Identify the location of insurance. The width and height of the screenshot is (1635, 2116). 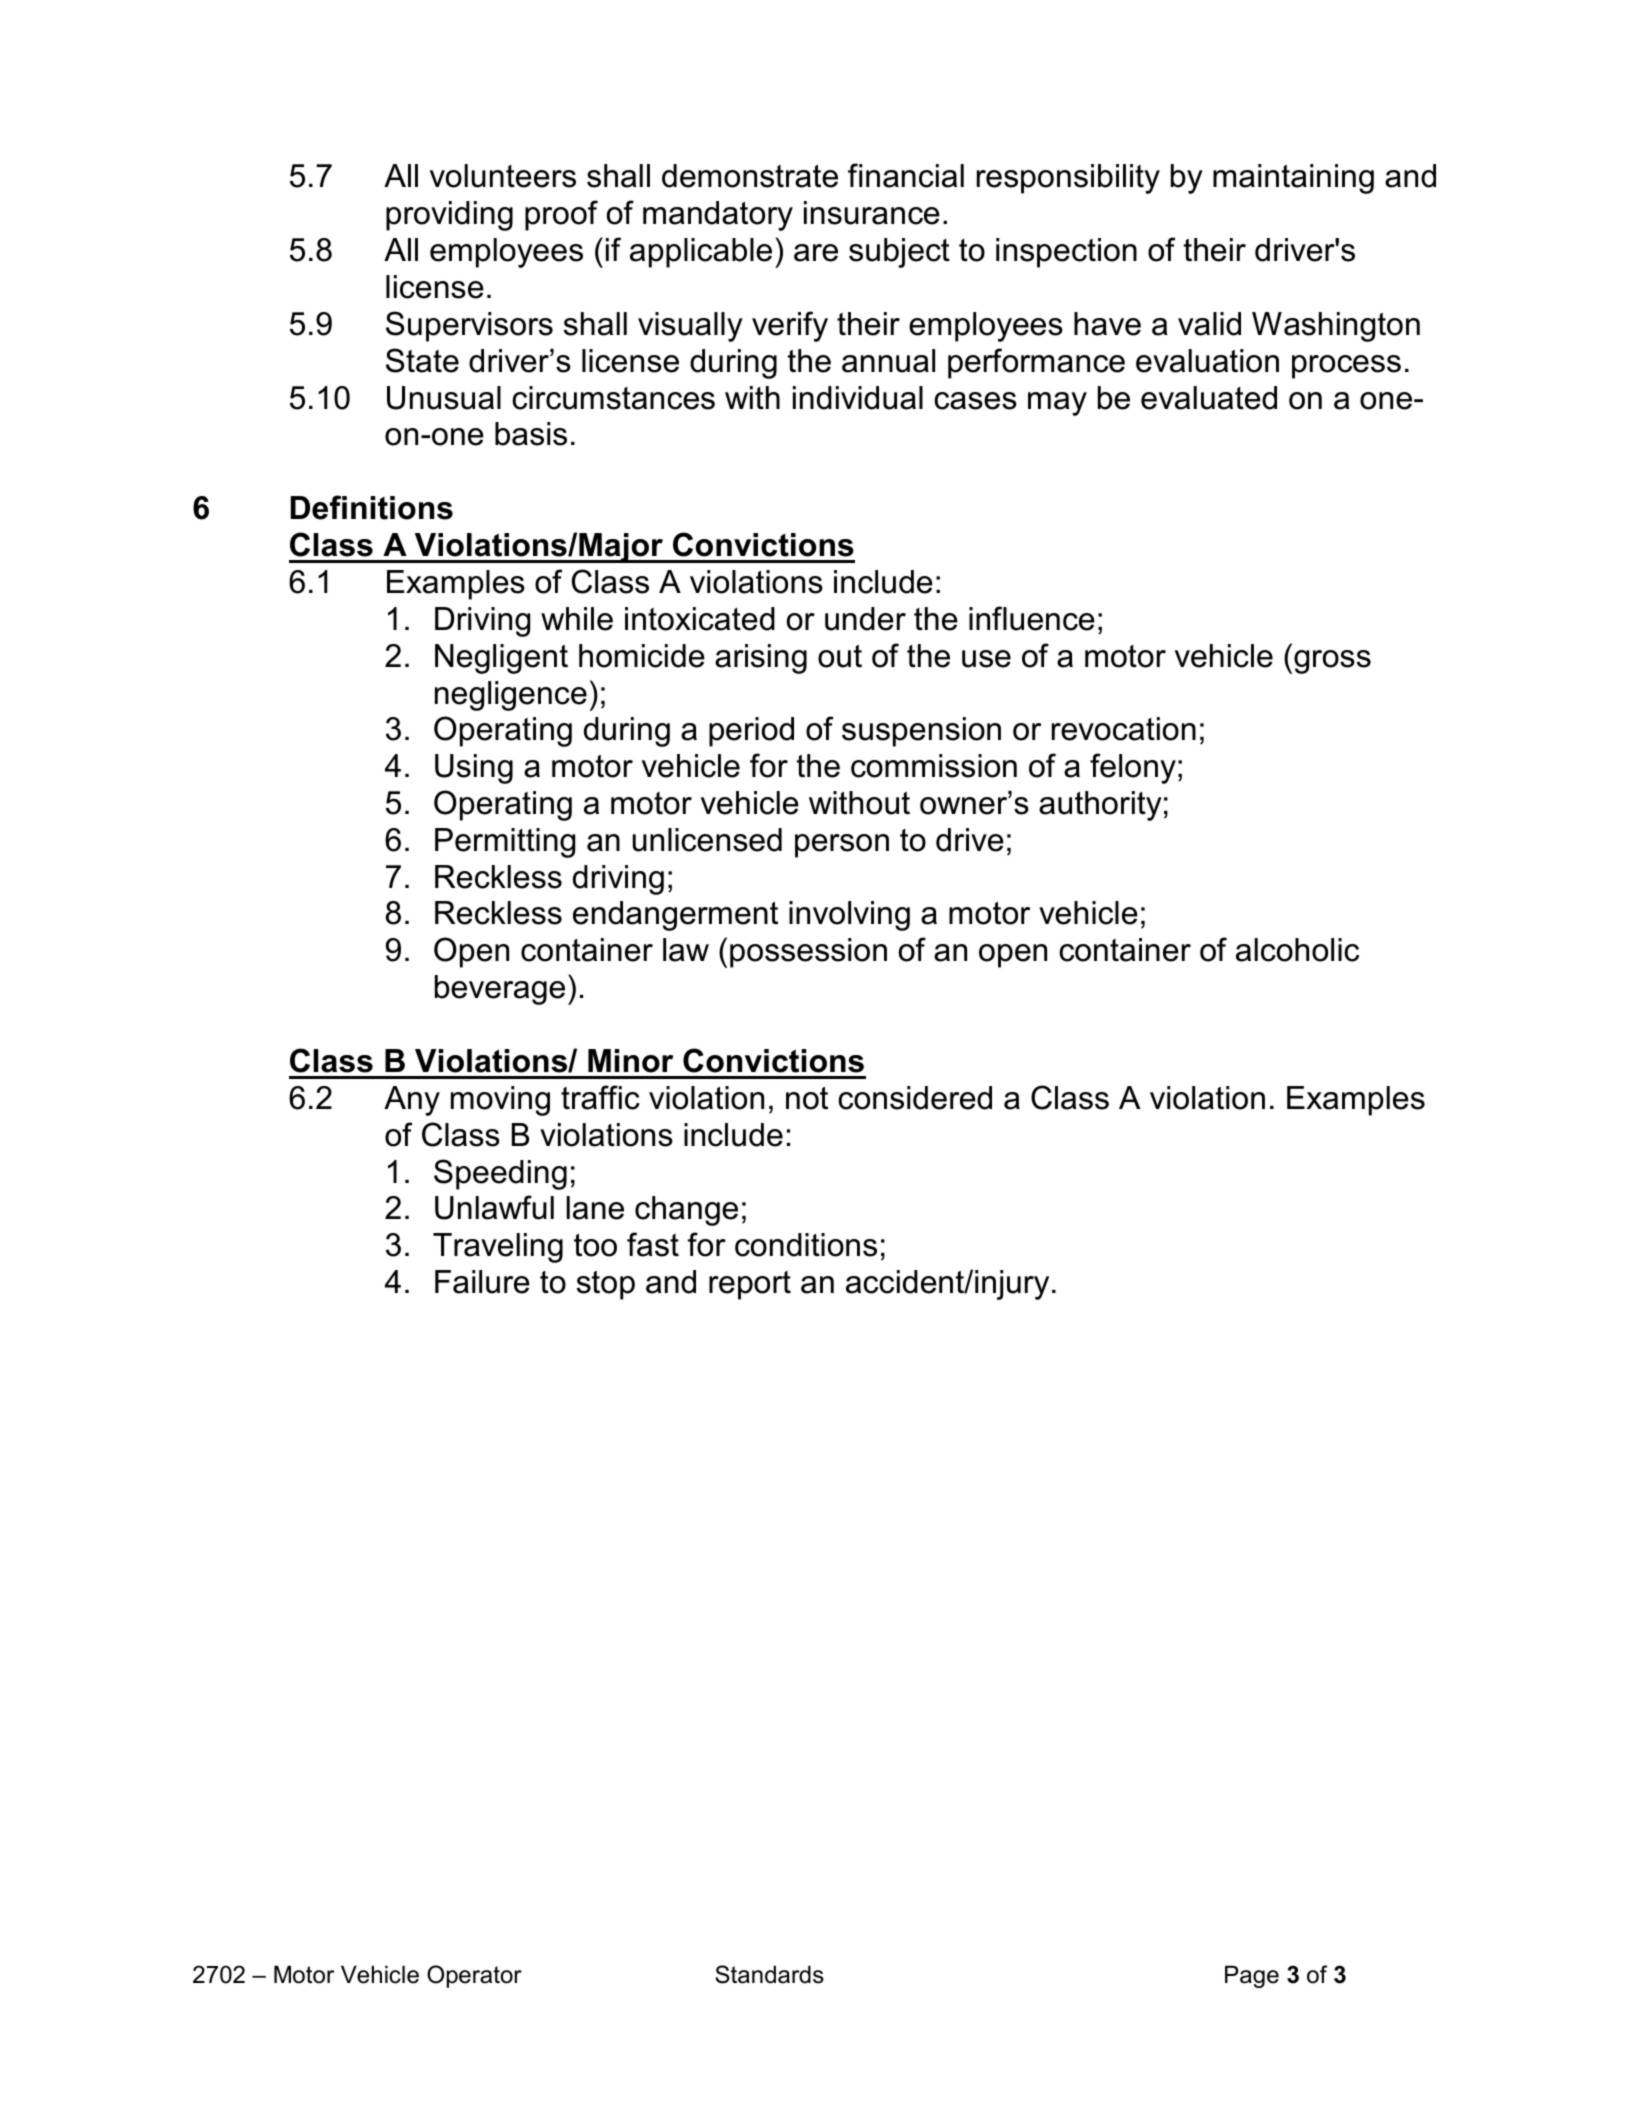
(872, 213).
